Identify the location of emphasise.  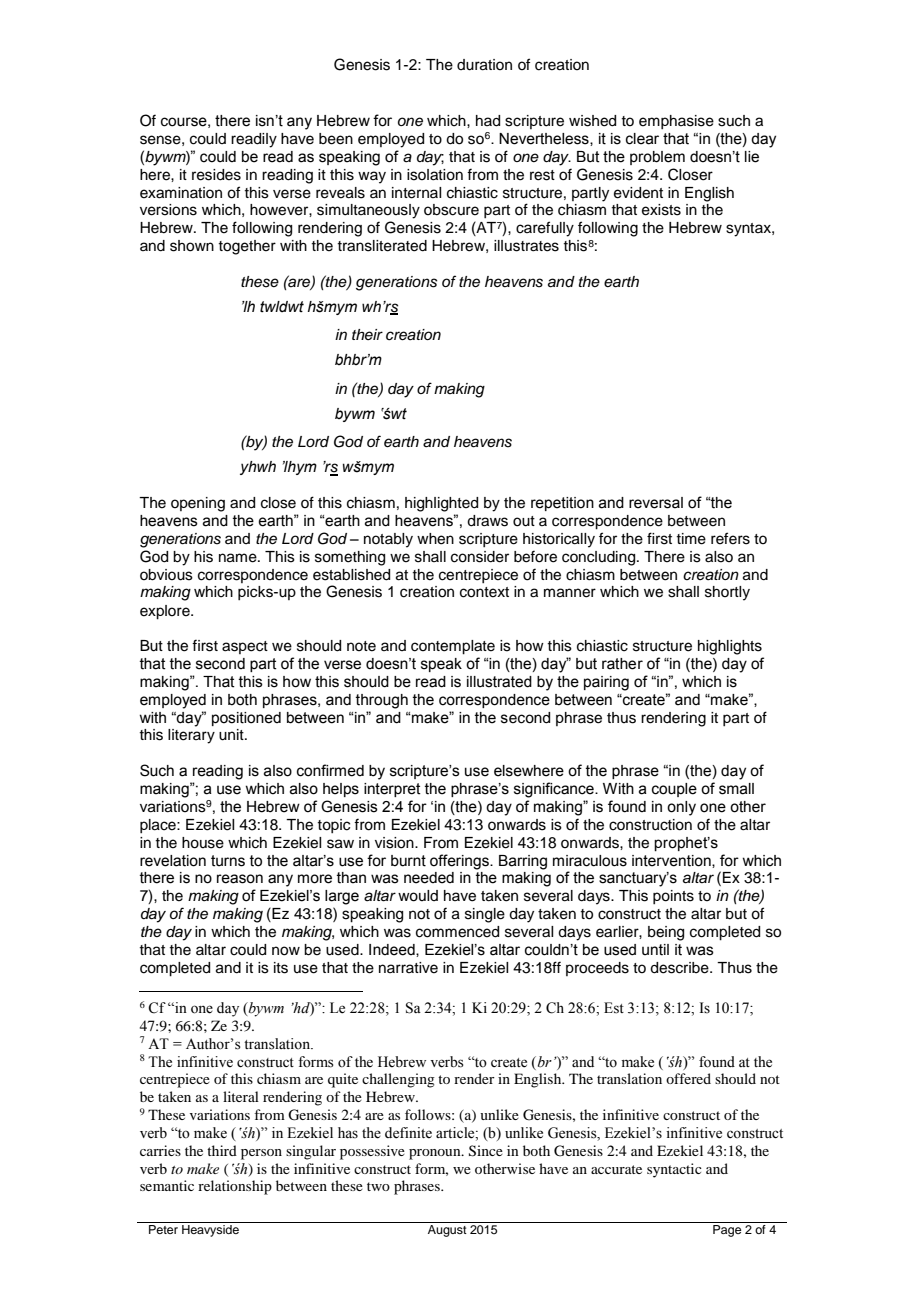
(676, 122).
